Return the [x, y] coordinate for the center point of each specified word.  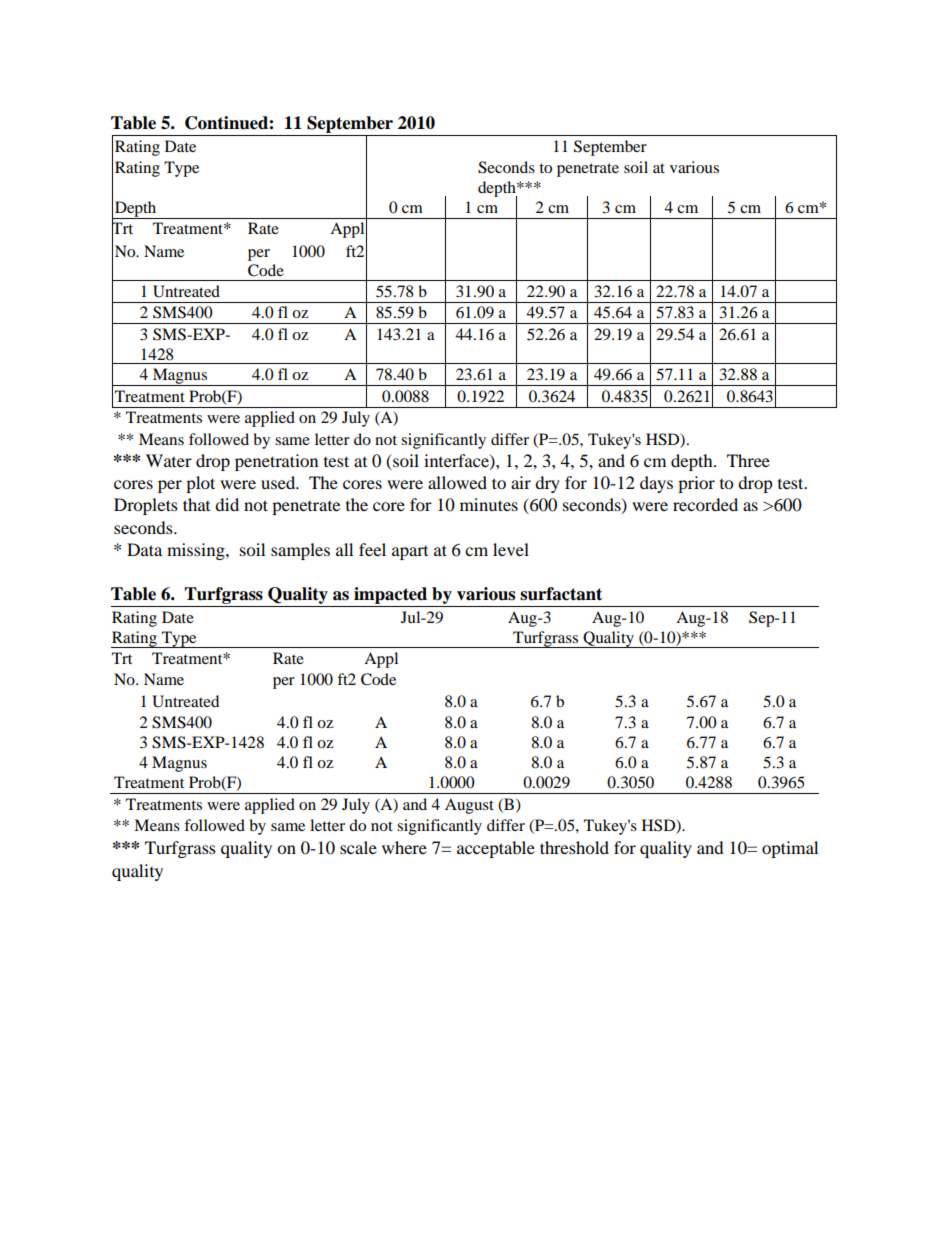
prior [696, 484]
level [511, 549]
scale [358, 847]
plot [200, 484]
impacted [391, 597]
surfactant [561, 594]
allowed [457, 482]
